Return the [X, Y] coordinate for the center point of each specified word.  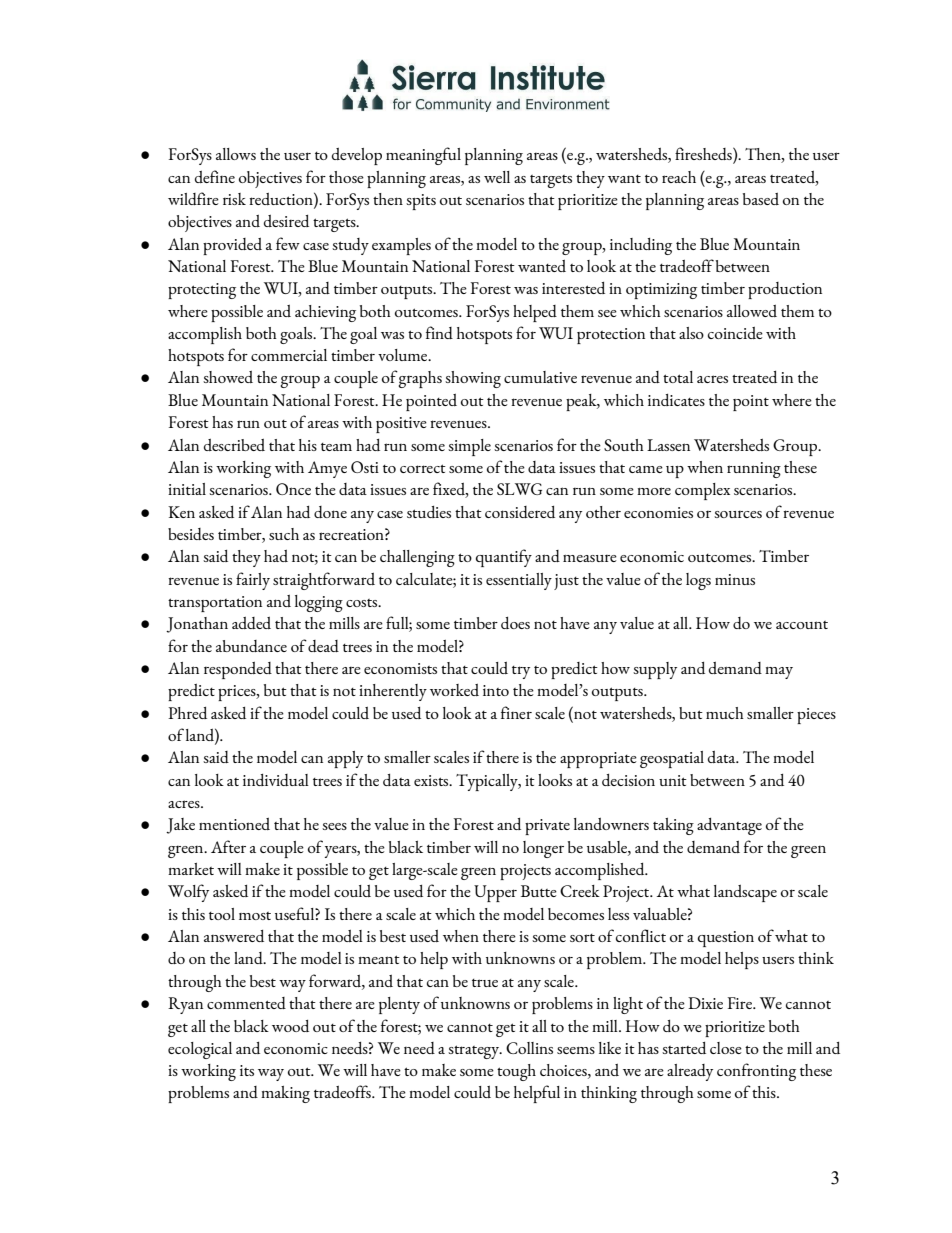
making [285, 1094]
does [515, 623]
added [251, 623]
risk [234, 199]
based [761, 199]
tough [516, 1072]
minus [735, 579]
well [497, 177]
